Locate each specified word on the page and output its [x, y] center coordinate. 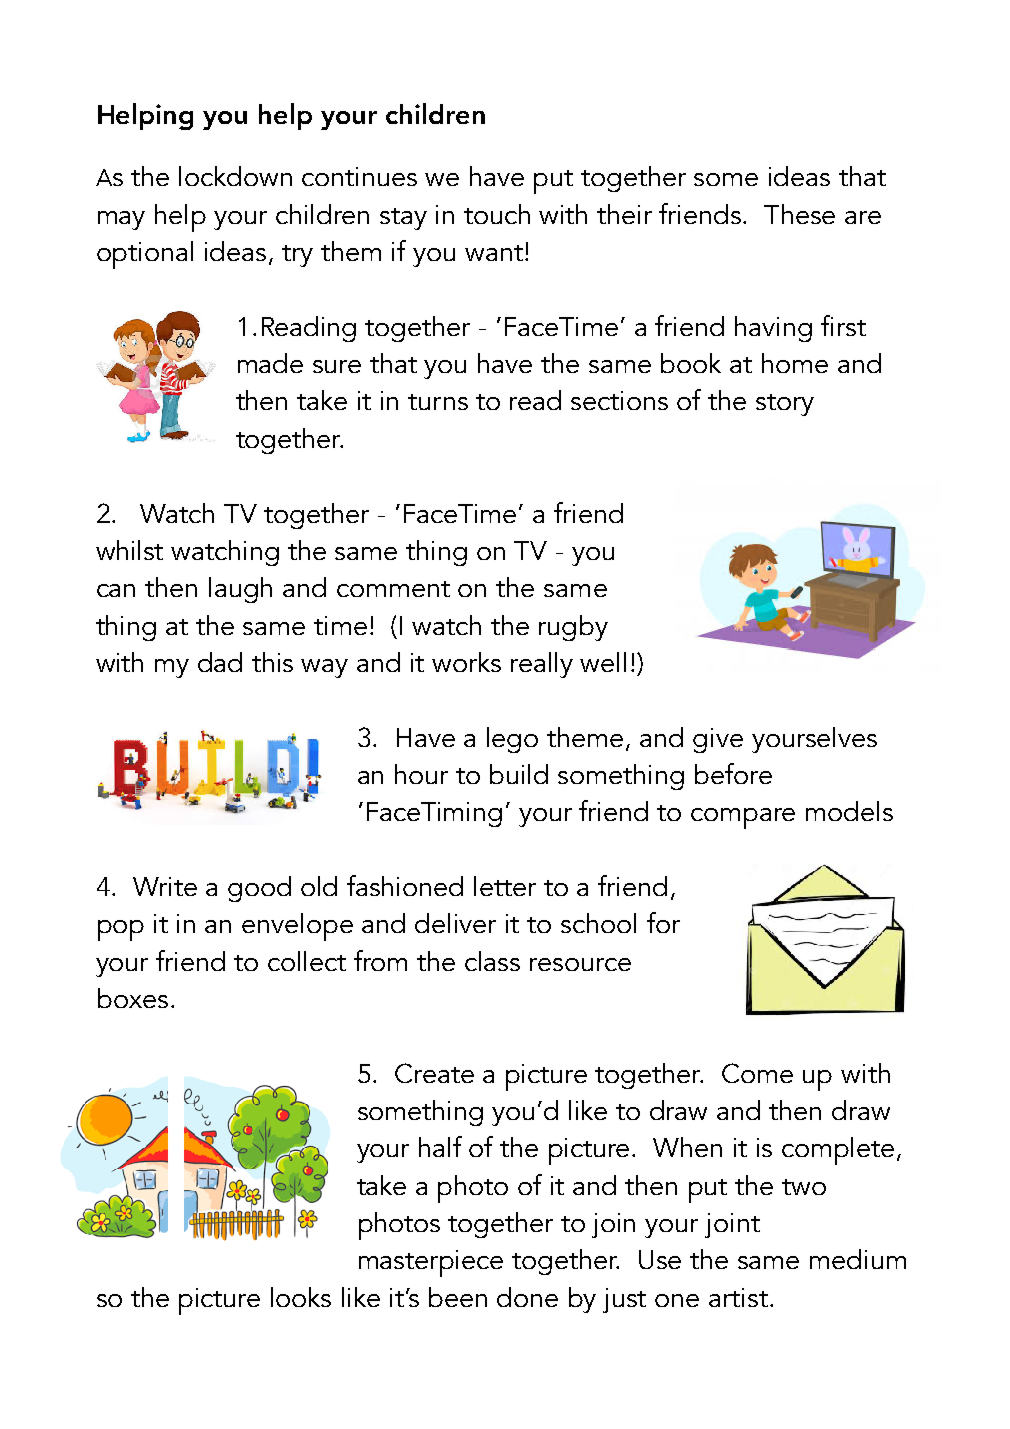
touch [497, 214]
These [799, 214]
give [718, 740]
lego [512, 740]
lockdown [235, 176]
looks [301, 1297]
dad [220, 662]
